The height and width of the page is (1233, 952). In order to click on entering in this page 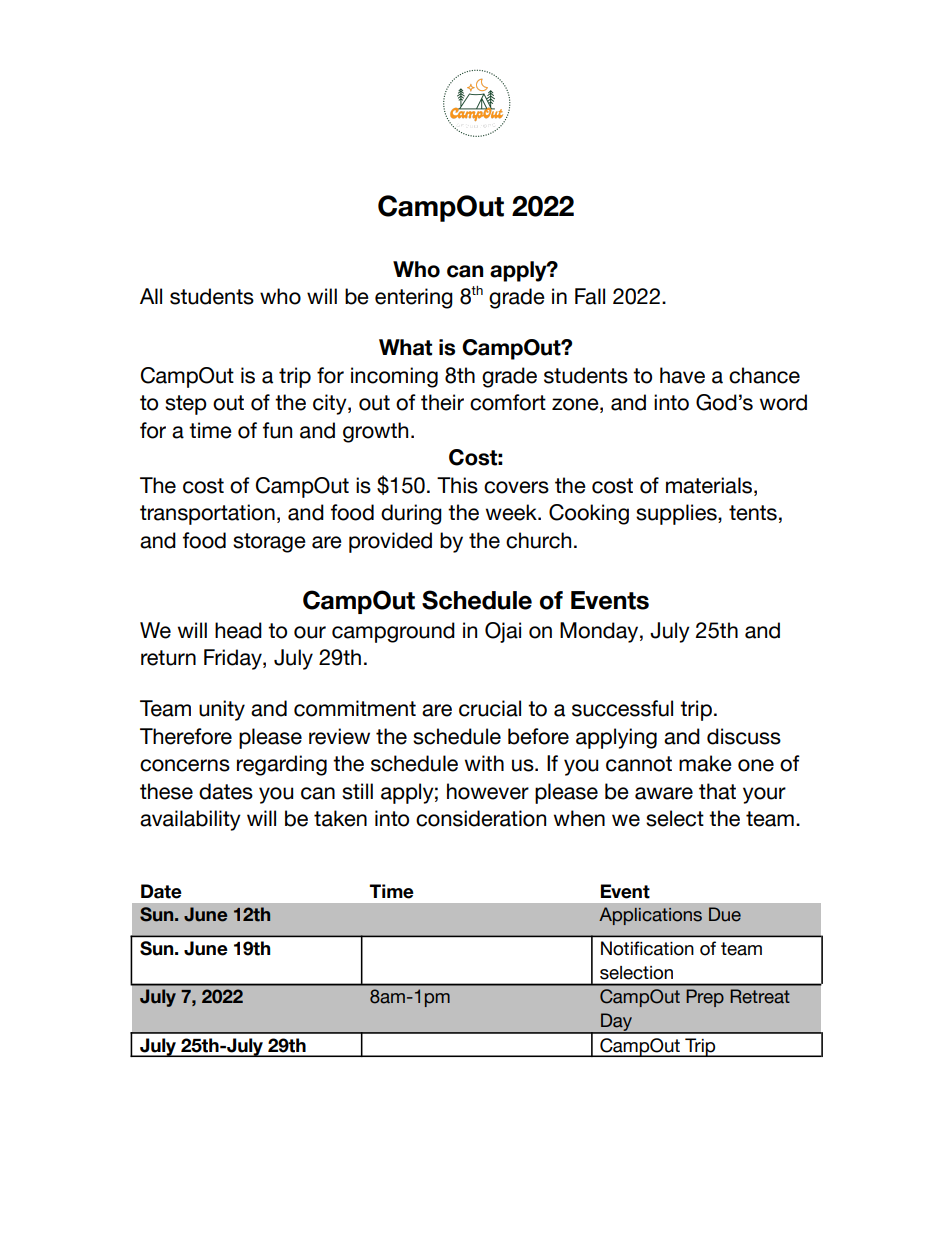, I will do `click(414, 298)`.
